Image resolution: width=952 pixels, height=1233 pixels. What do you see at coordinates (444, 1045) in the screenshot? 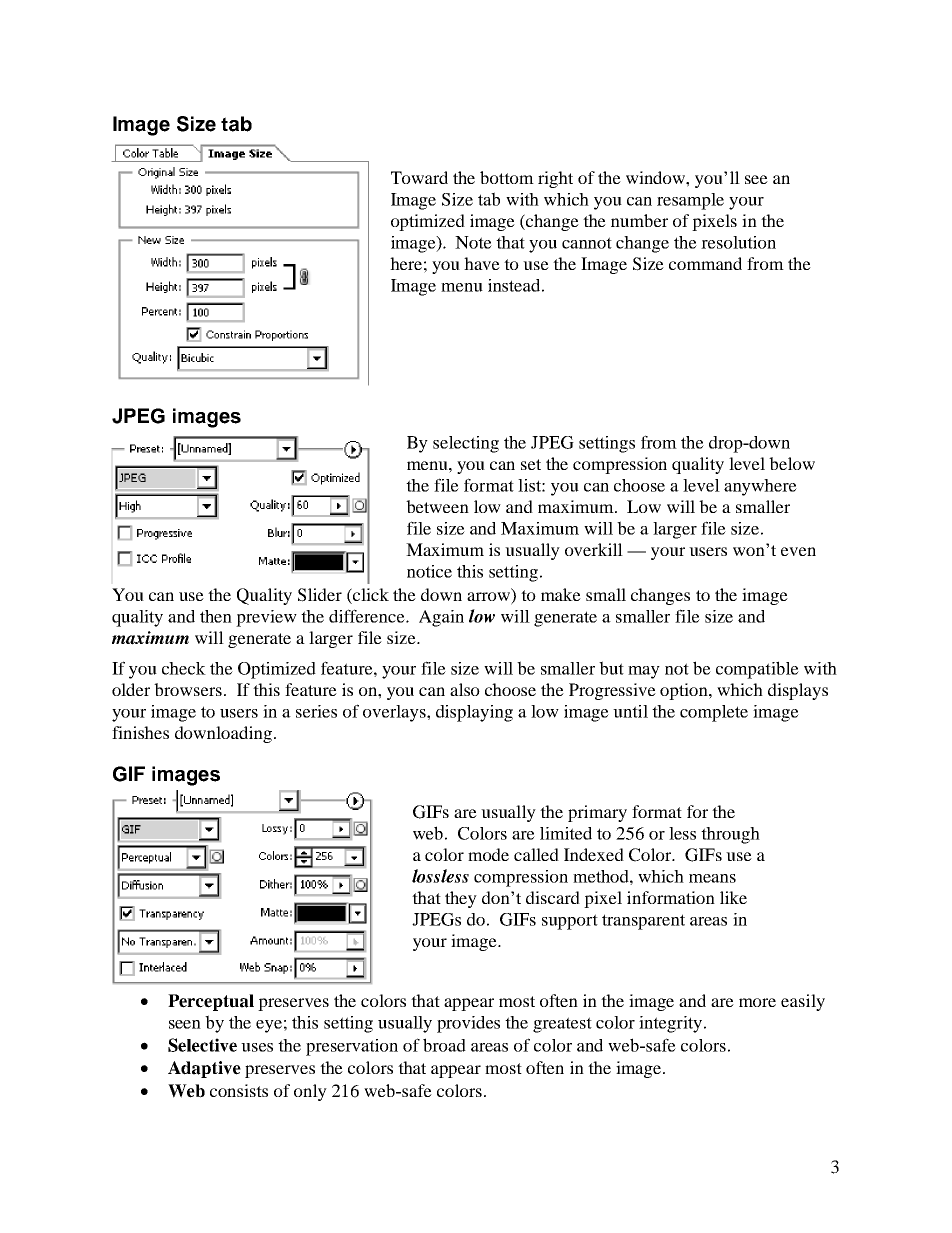
I see `broad` at bounding box center [444, 1045].
